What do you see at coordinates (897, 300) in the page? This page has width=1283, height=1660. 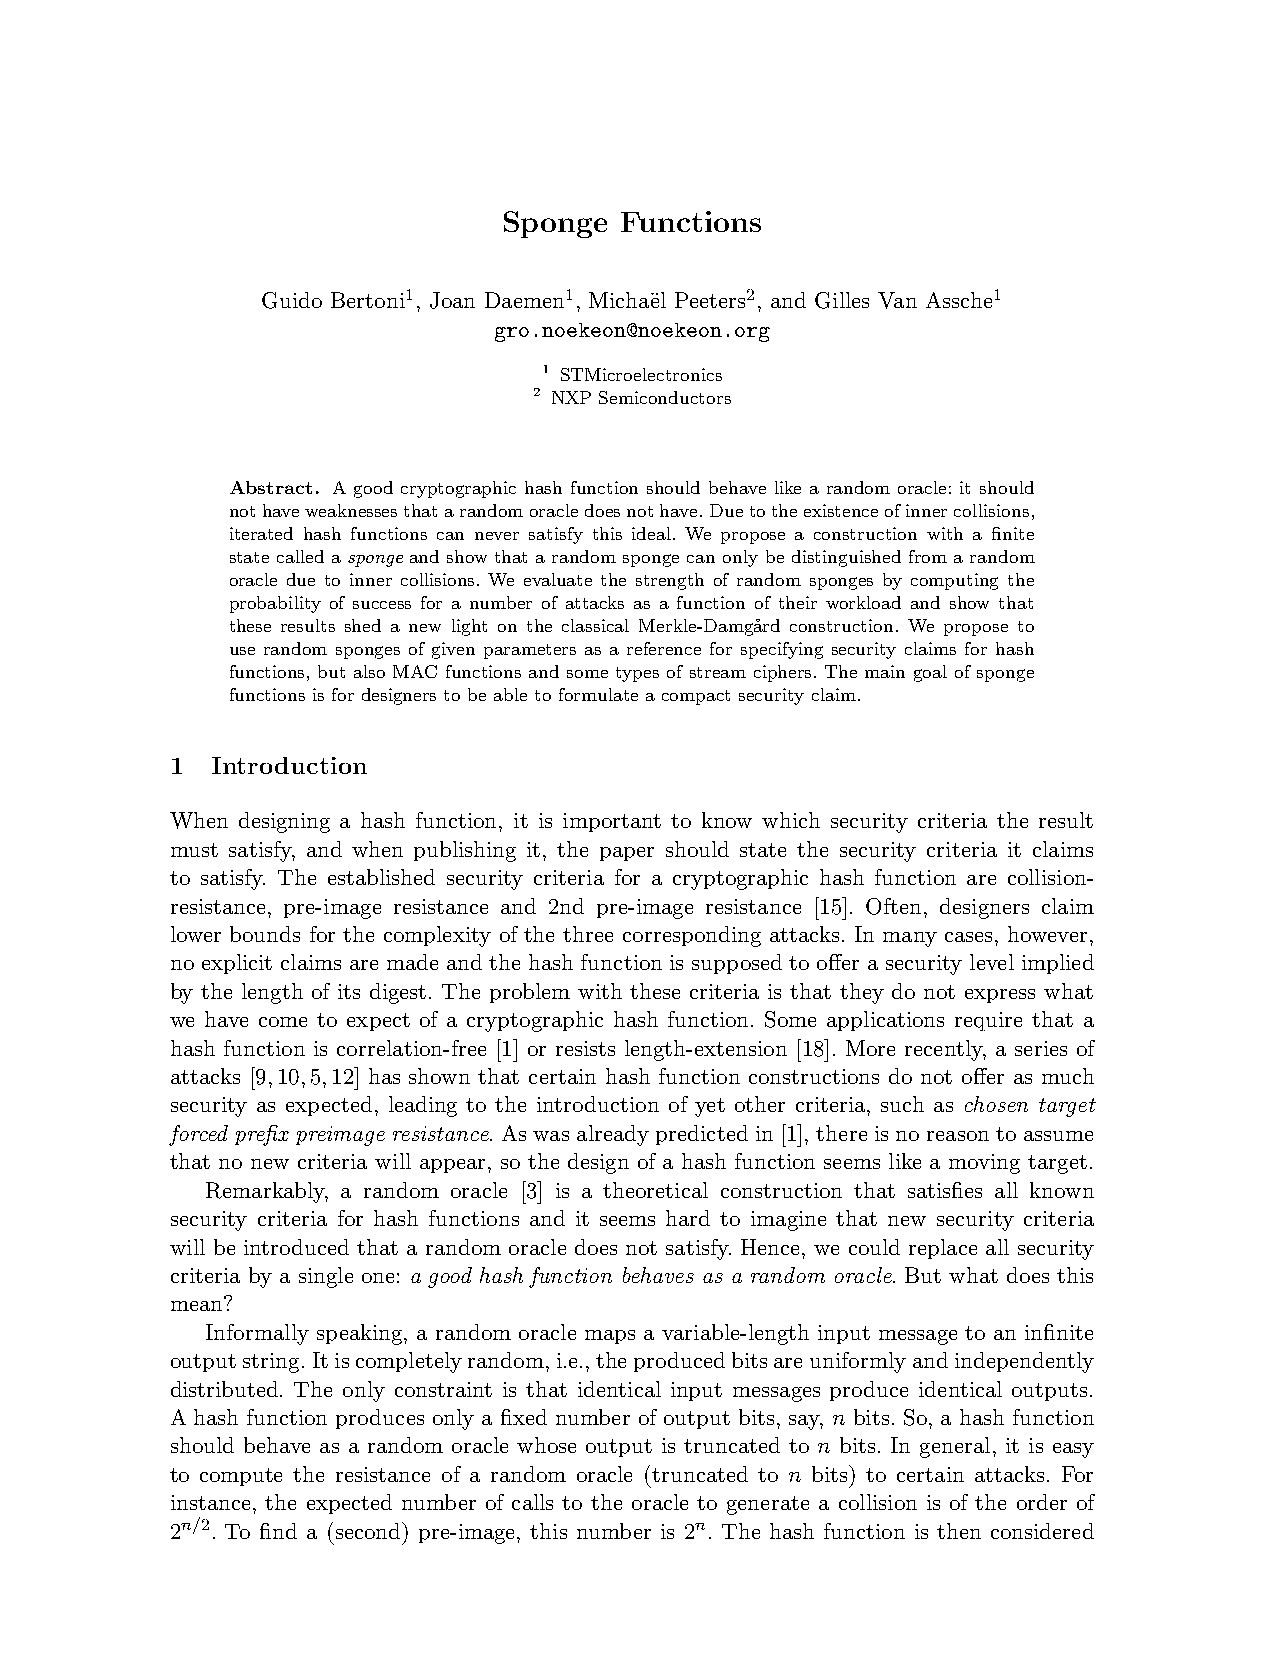 I see `Van` at bounding box center [897, 300].
